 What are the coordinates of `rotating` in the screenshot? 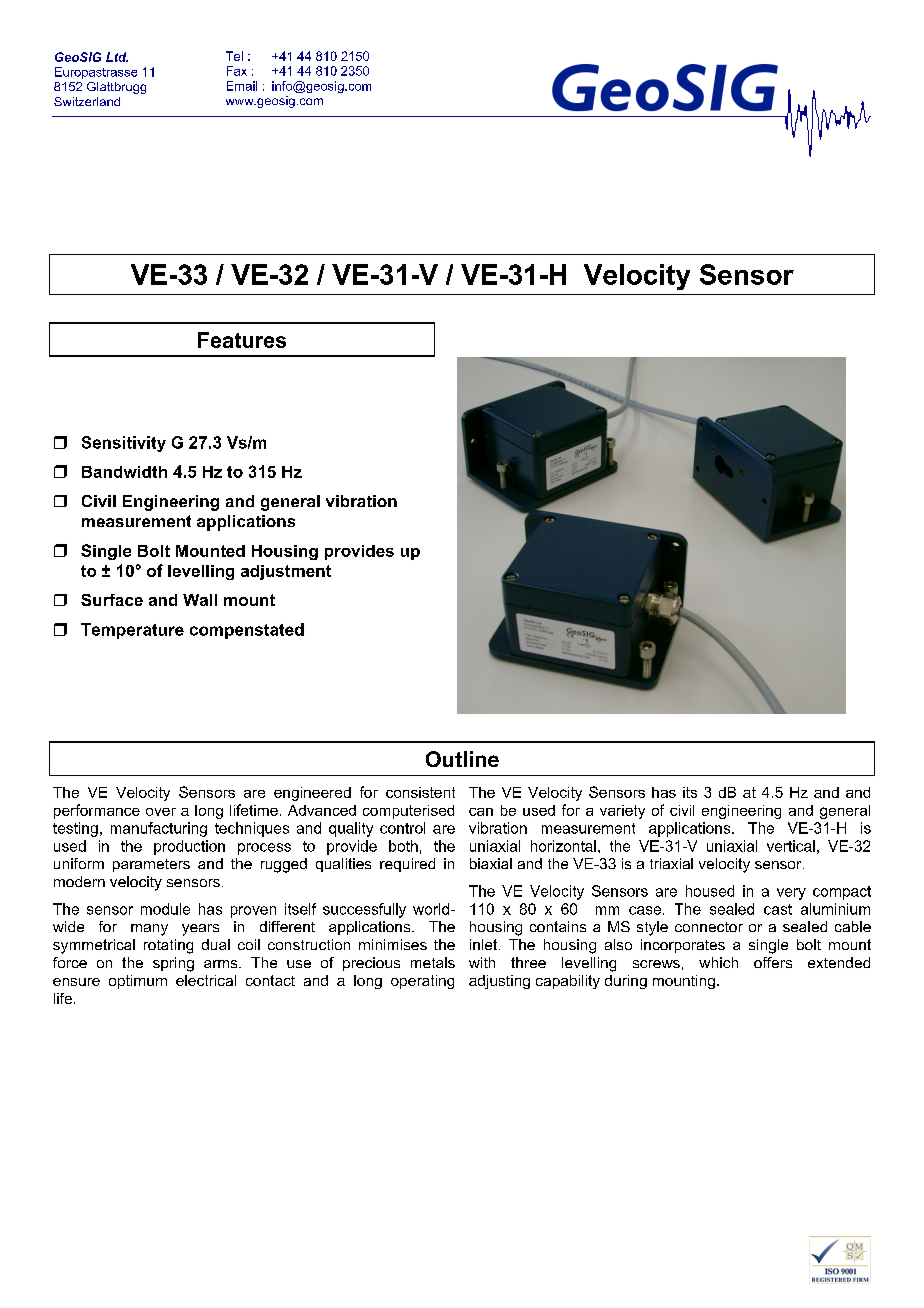 It's located at (168, 946).
